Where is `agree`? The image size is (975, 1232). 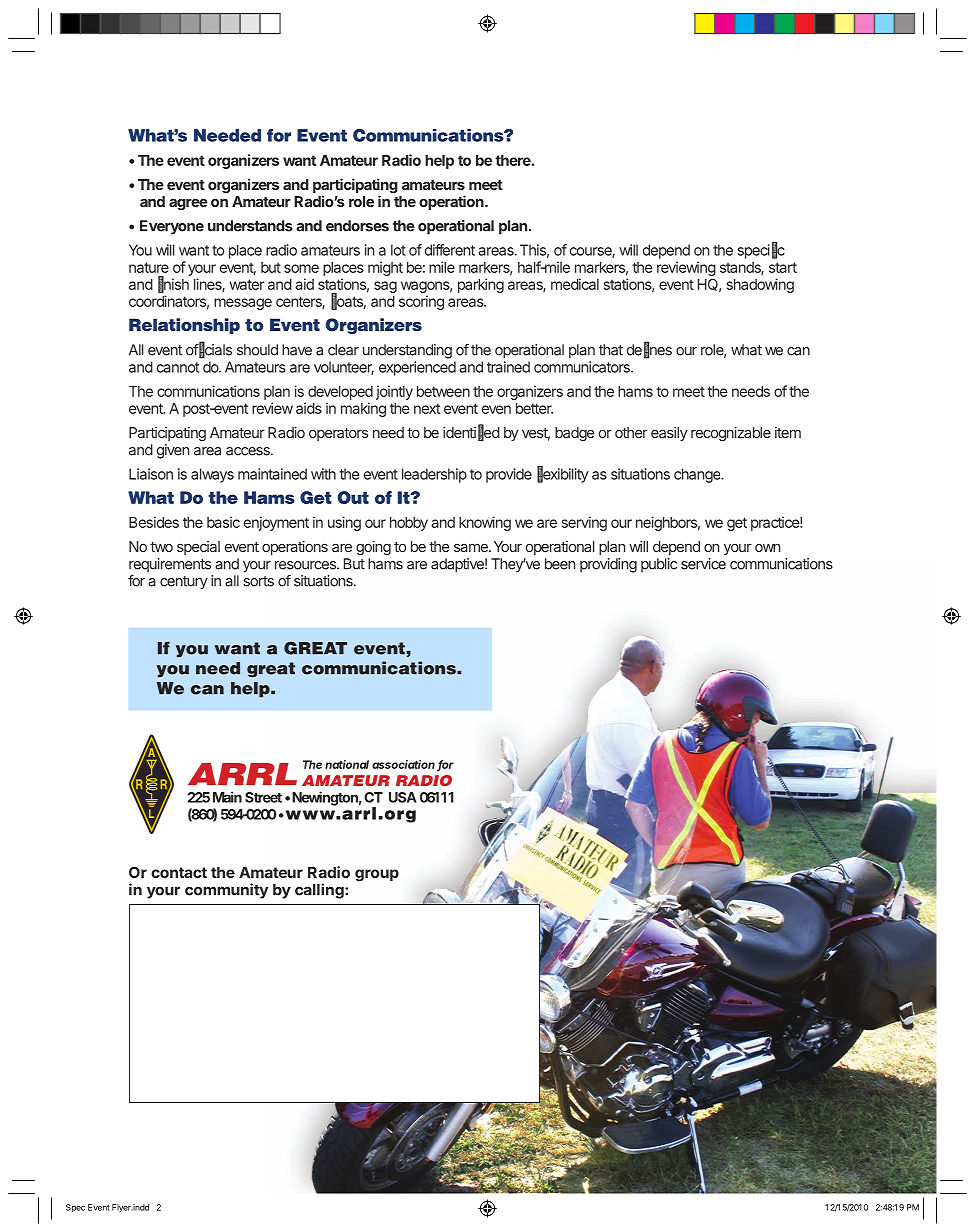 agree is located at coordinates (188, 204).
